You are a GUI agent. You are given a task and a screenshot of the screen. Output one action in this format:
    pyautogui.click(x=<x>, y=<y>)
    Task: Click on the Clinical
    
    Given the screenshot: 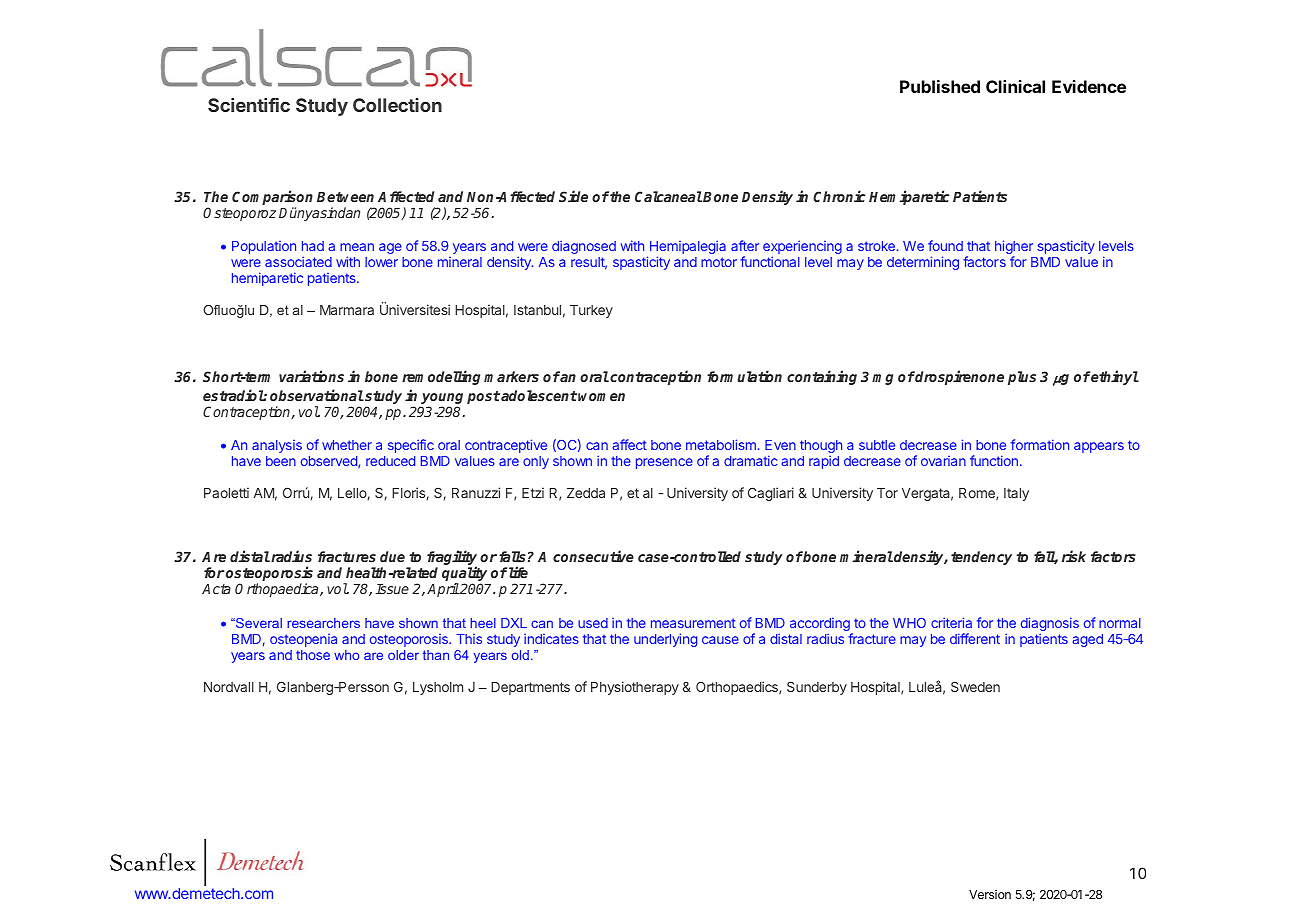 What is the action you would take?
    pyautogui.click(x=1015, y=86)
